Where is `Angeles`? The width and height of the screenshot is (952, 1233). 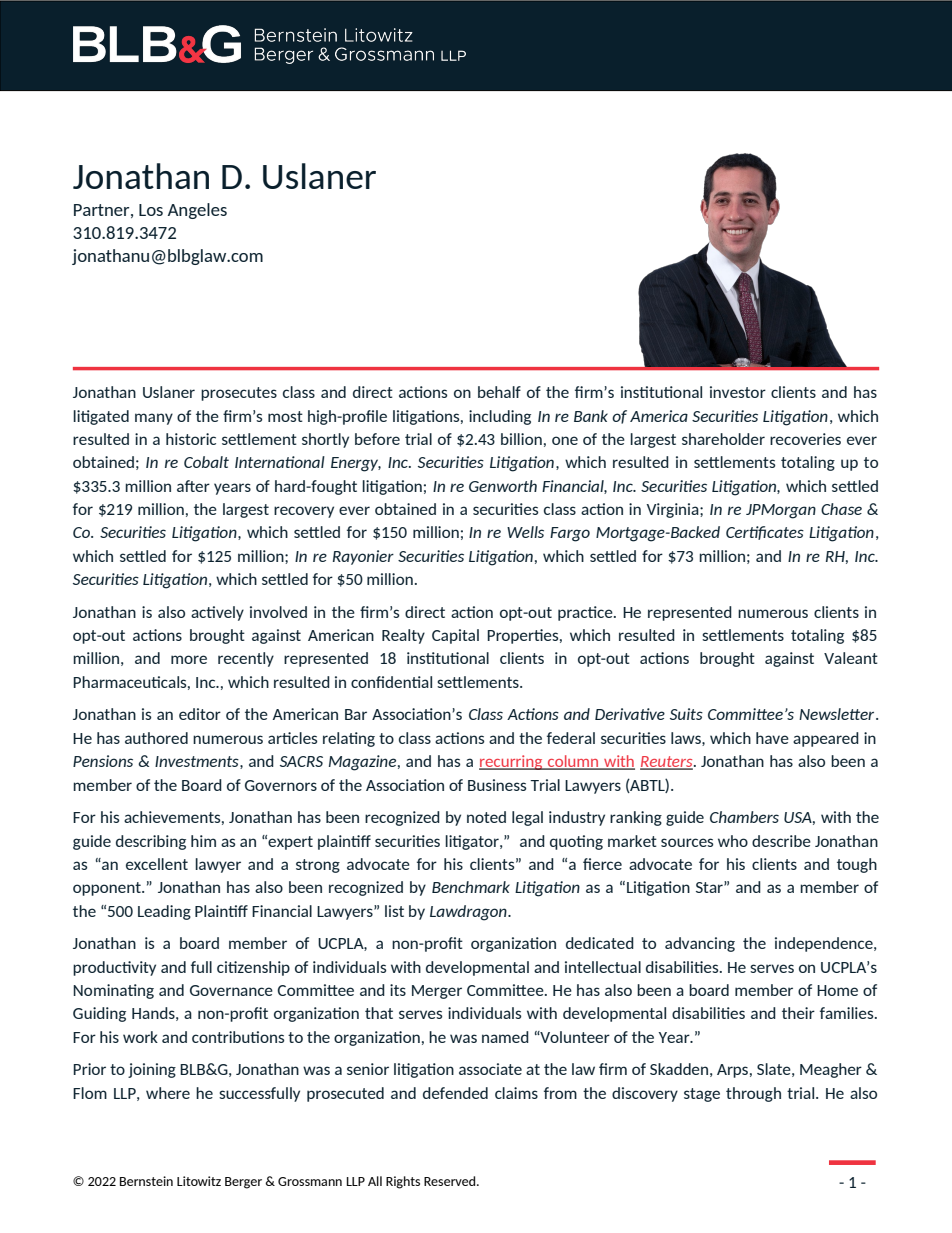 Angeles is located at coordinates (197, 211).
